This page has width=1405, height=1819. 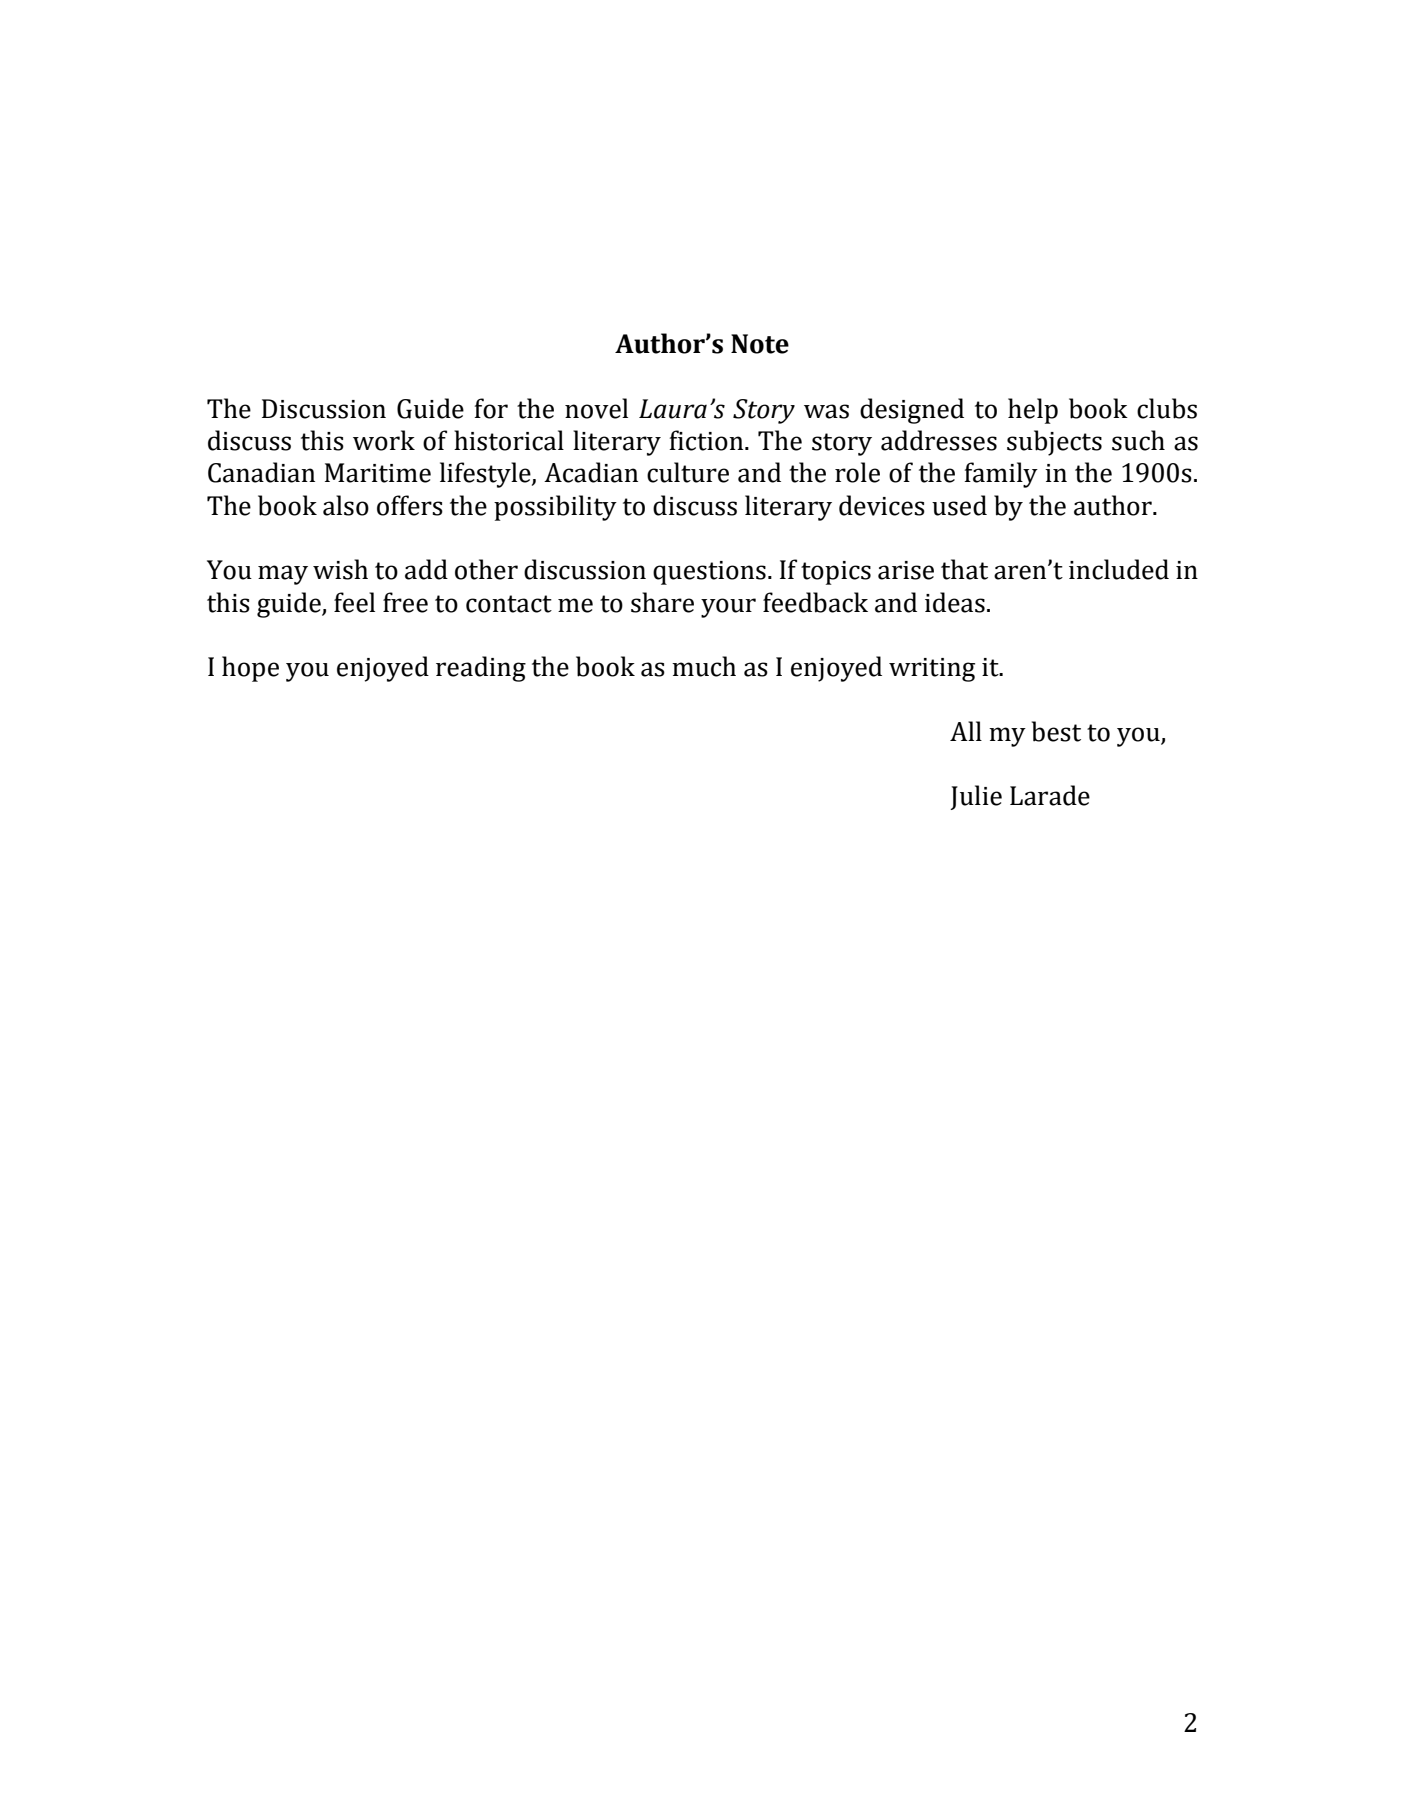 What do you see at coordinates (1056, 731) in the page?
I see `best` at bounding box center [1056, 731].
